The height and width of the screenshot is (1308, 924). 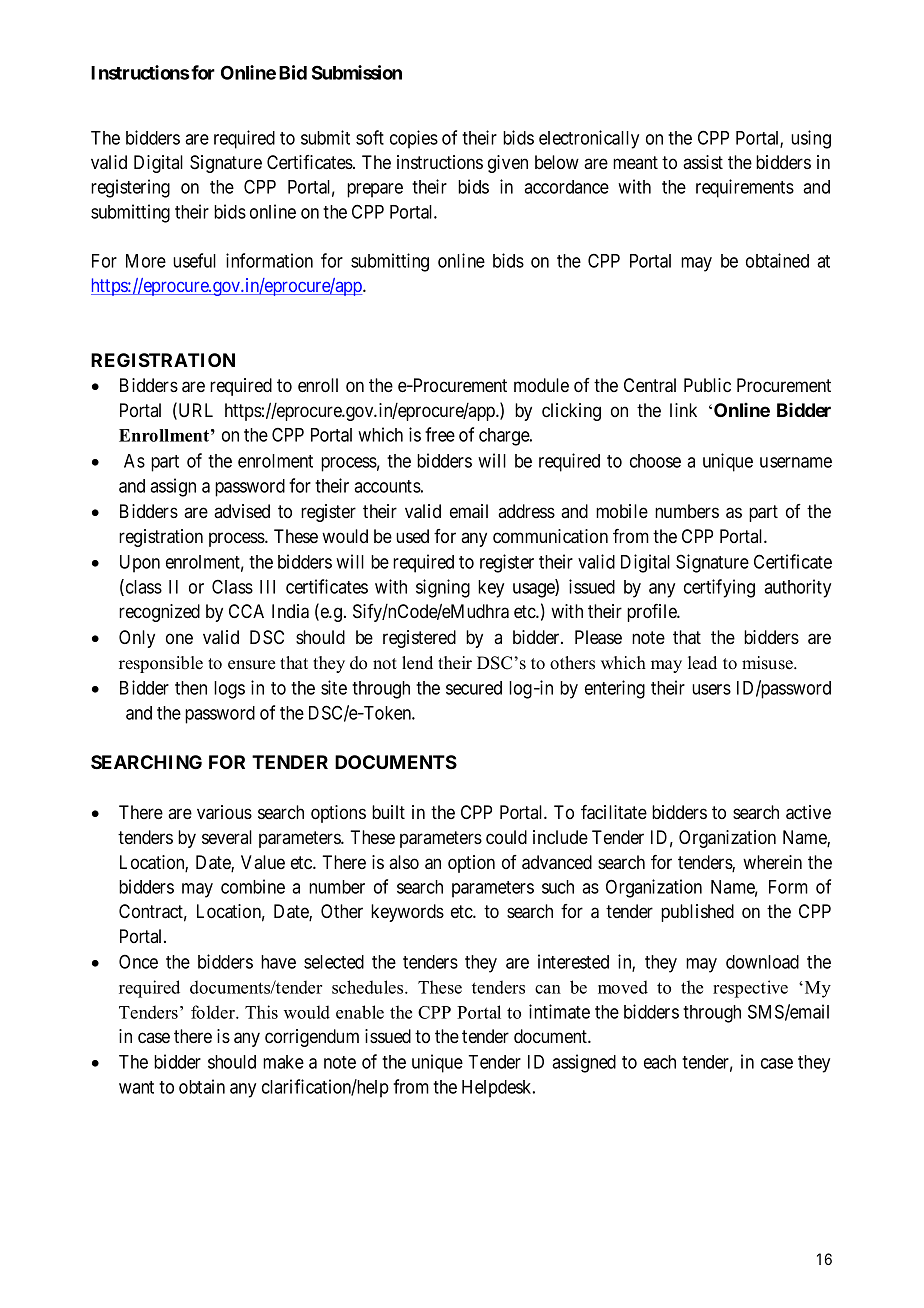 What do you see at coordinates (474, 688) in the screenshot?
I see `secured` at bounding box center [474, 688].
